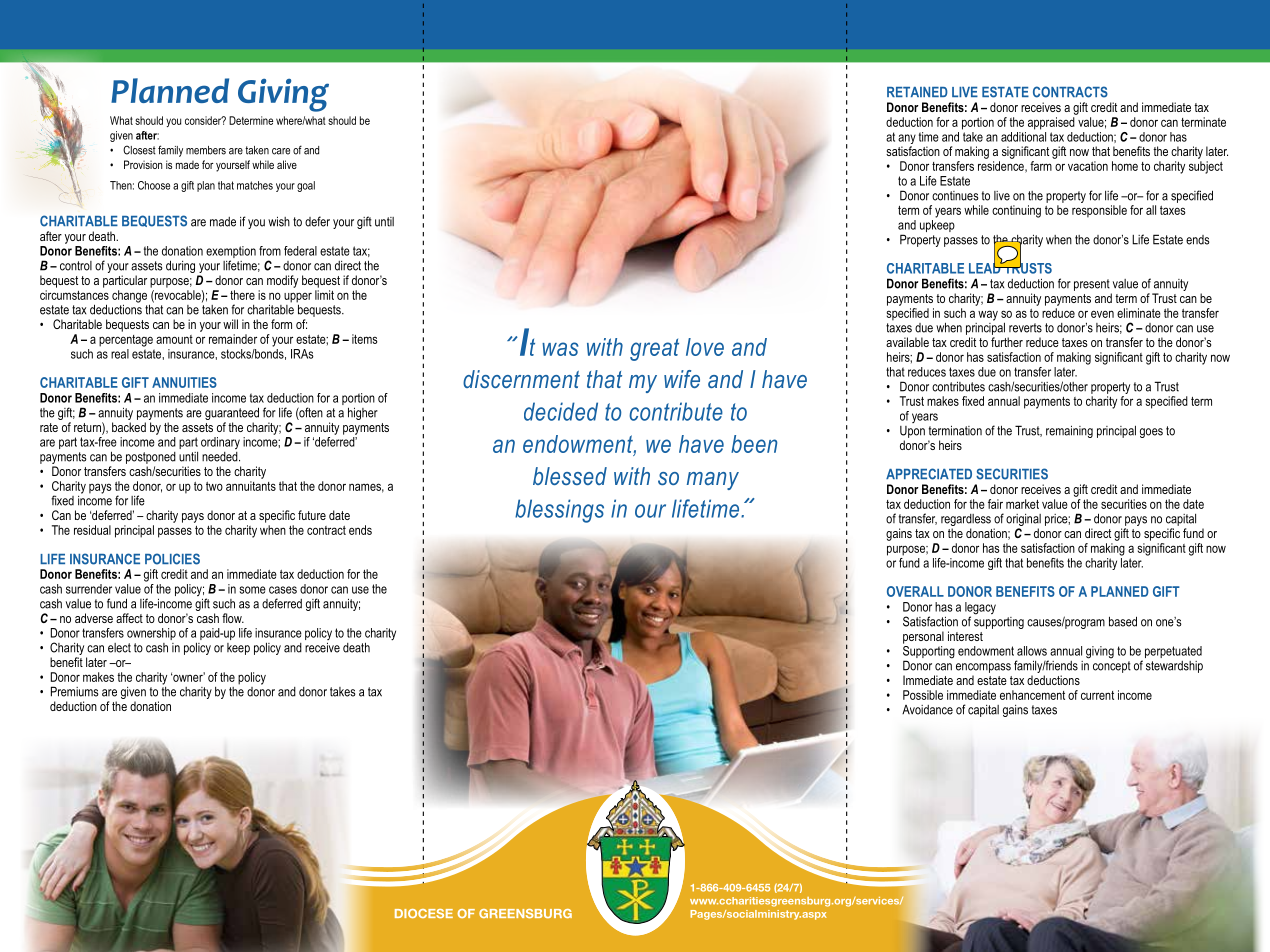 The width and height of the screenshot is (1270, 952). I want to click on Avoidance, so click(927, 710).
